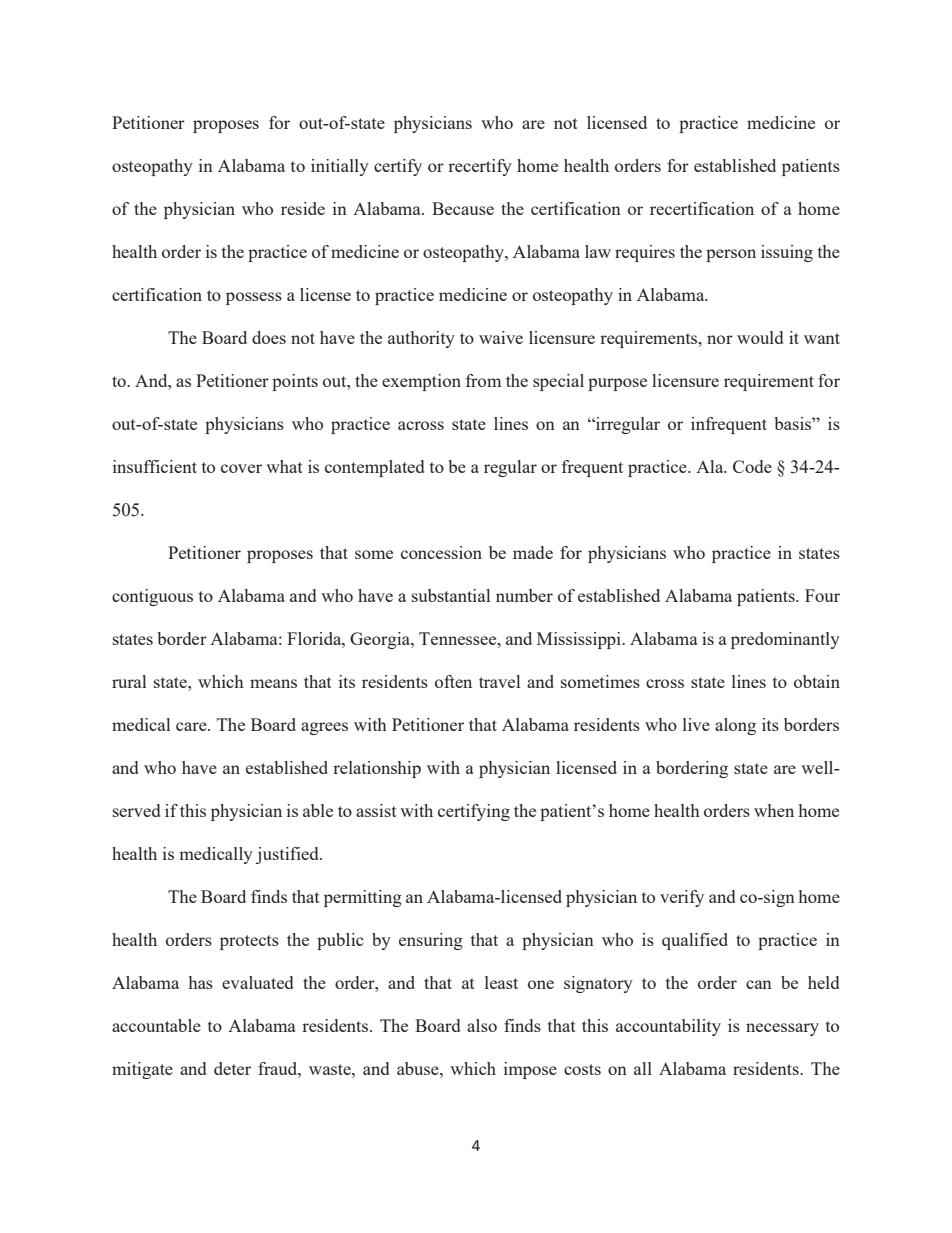 This screenshot has height=1233, width=952. Describe the element at coordinates (752, 466) in the screenshot. I see `Code` at that location.
